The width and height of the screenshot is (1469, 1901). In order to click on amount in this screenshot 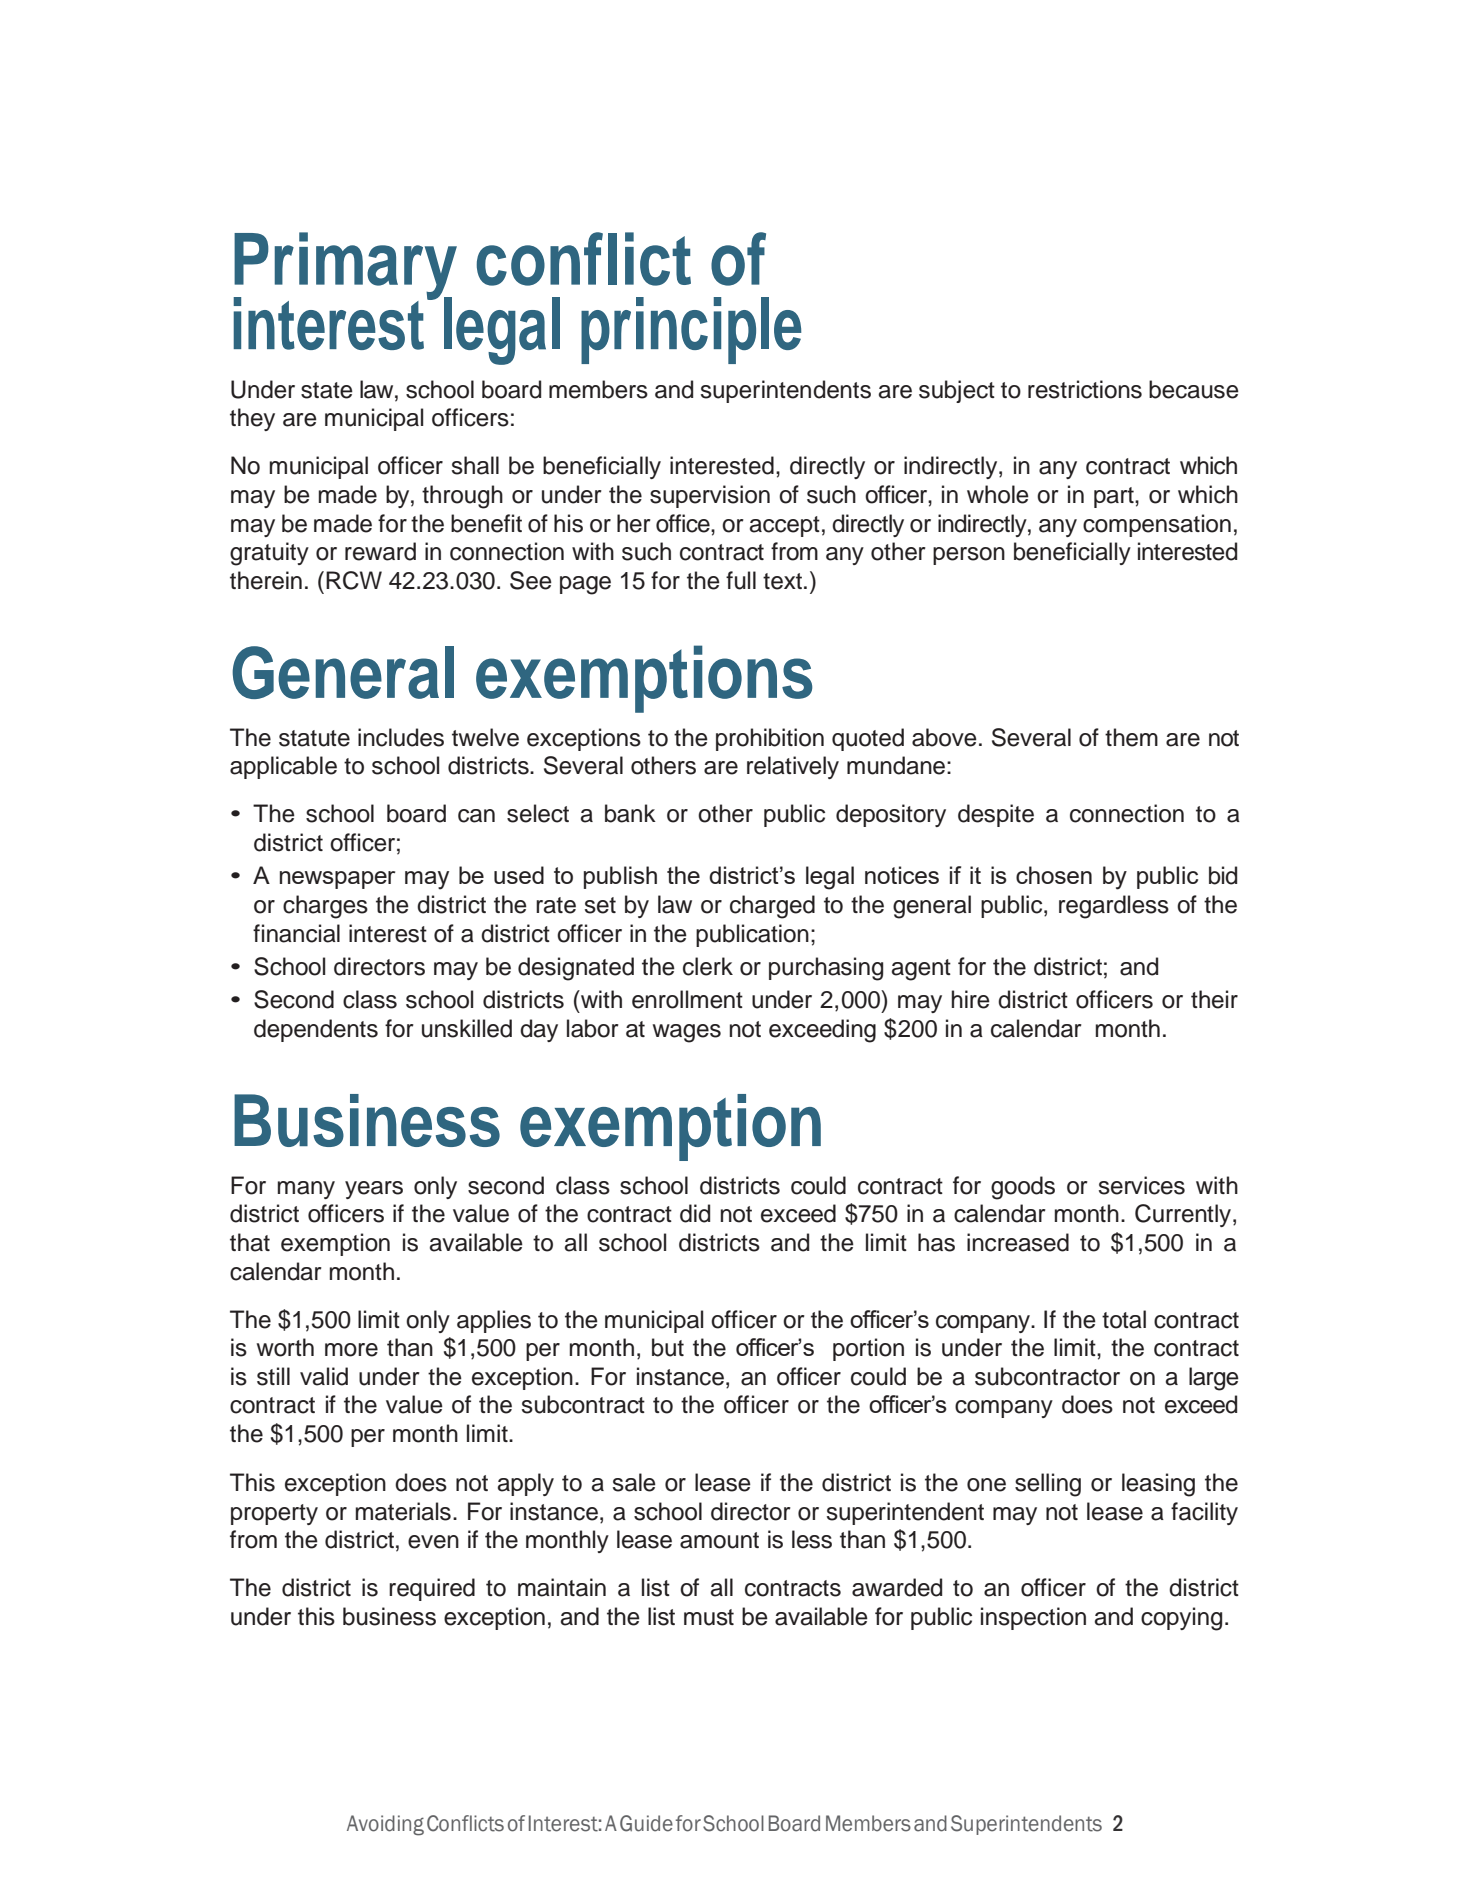, I will do `click(719, 1540)`.
